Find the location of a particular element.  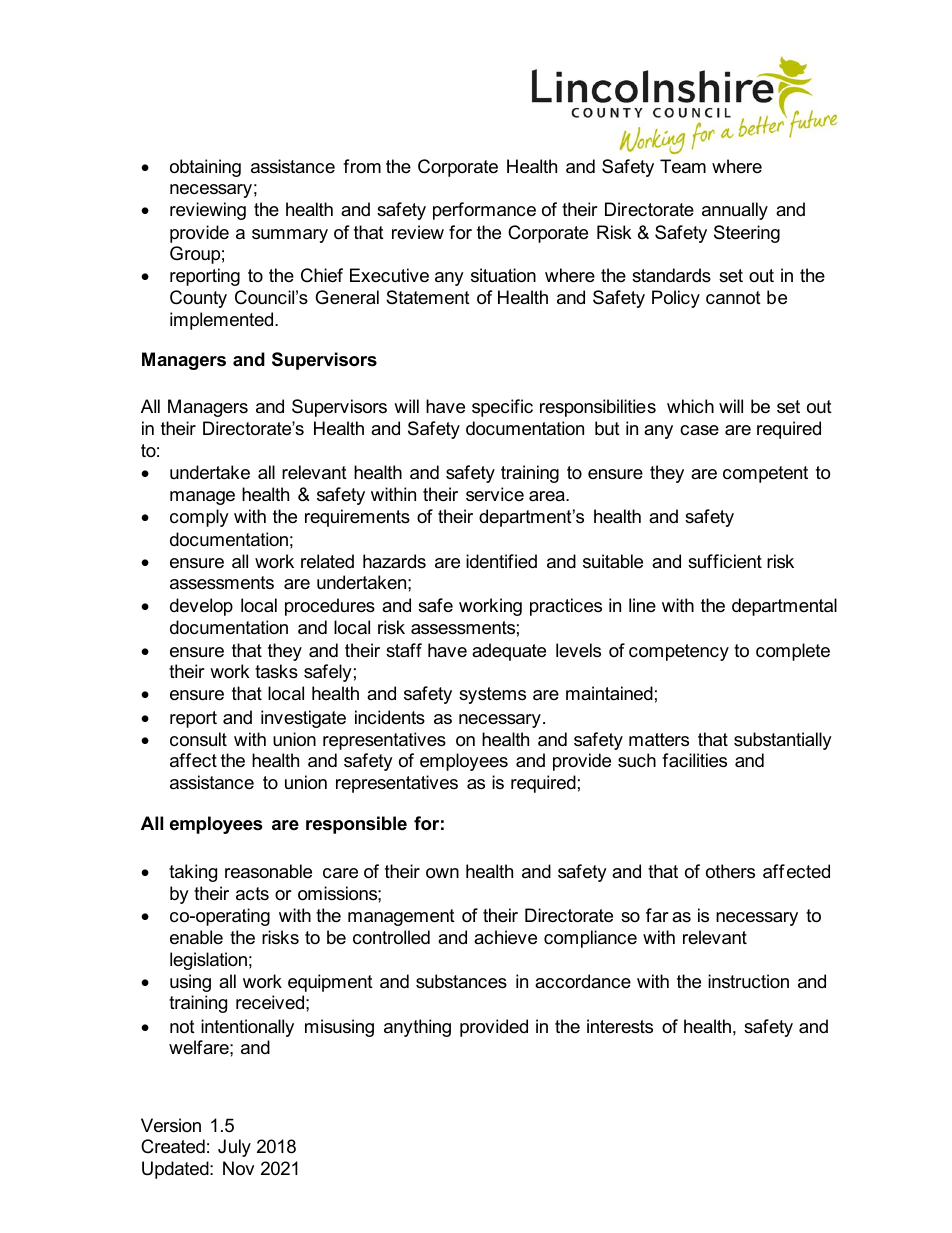

obtaining is located at coordinates (205, 168).
